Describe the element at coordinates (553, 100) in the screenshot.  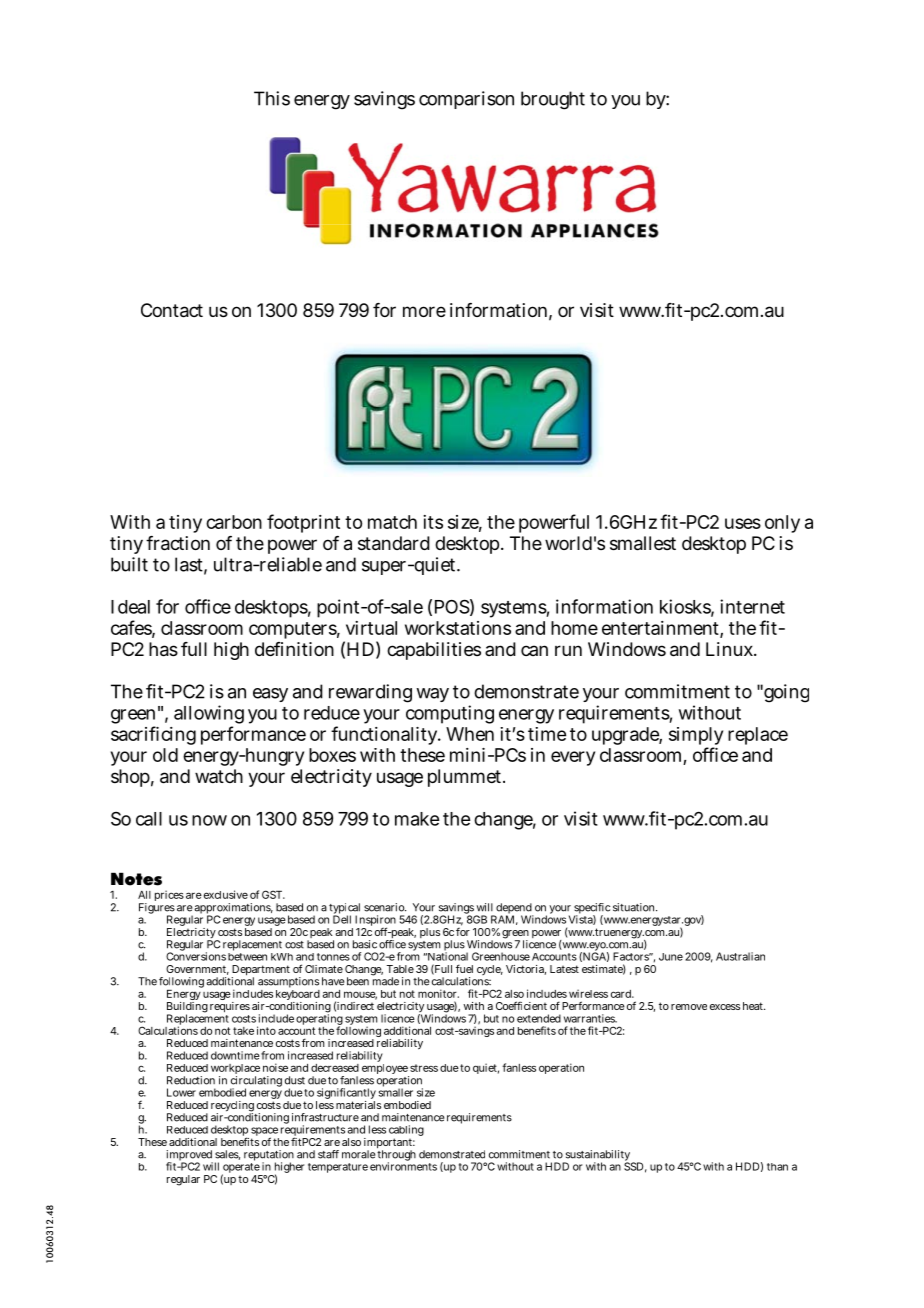
I see `brought` at that location.
